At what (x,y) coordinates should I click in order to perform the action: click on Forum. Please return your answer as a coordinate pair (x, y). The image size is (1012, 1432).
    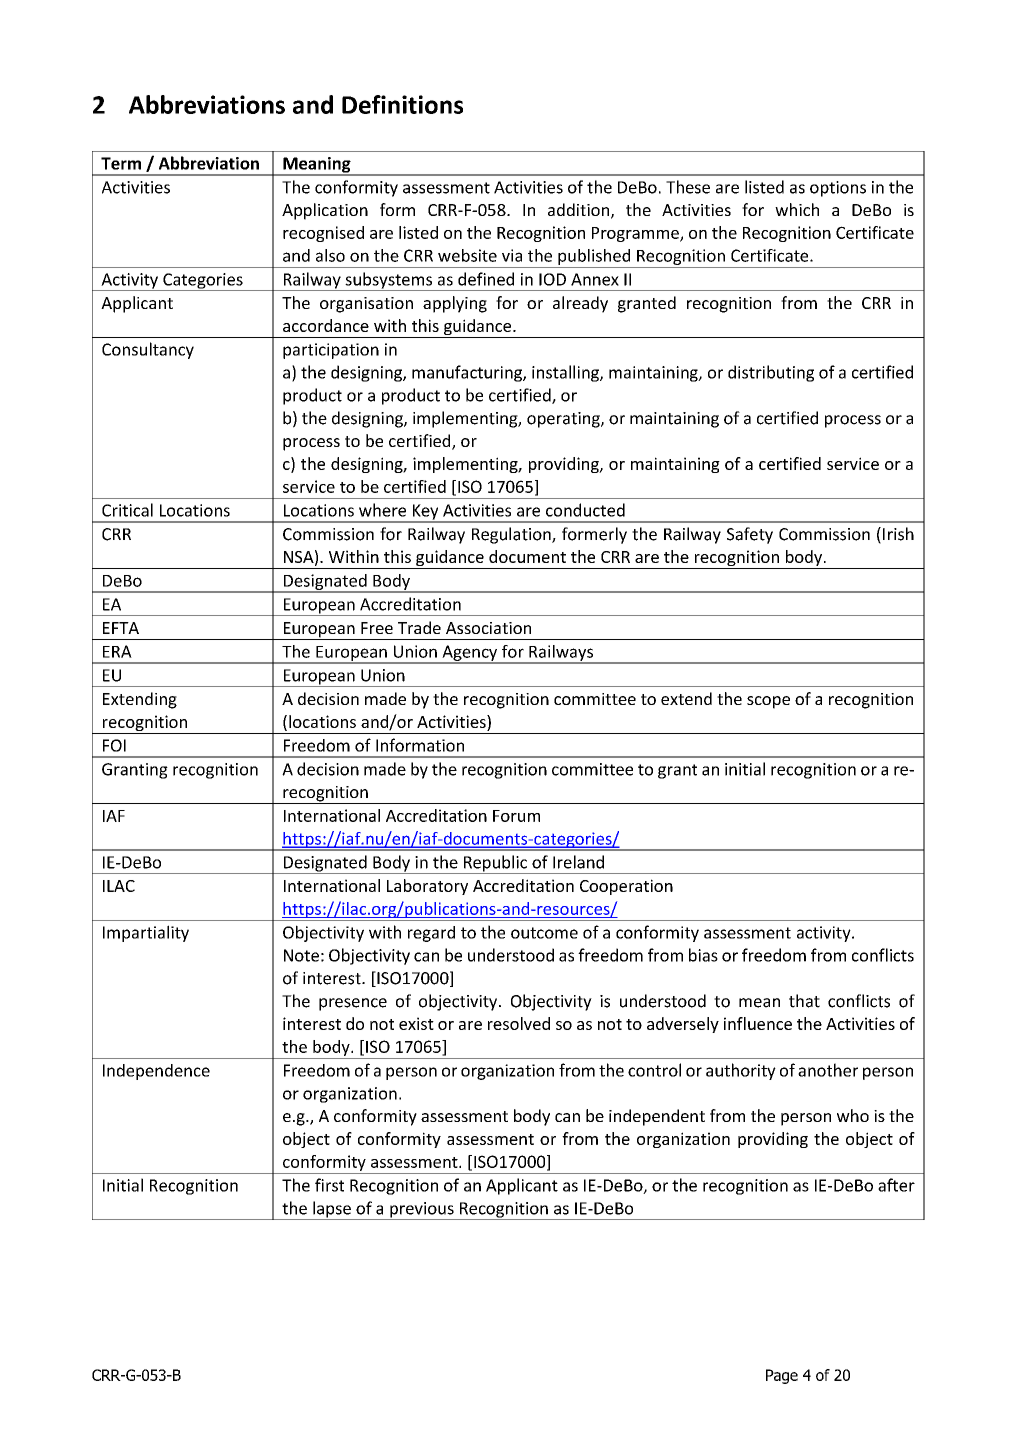
    Looking at the image, I should click on (516, 816).
